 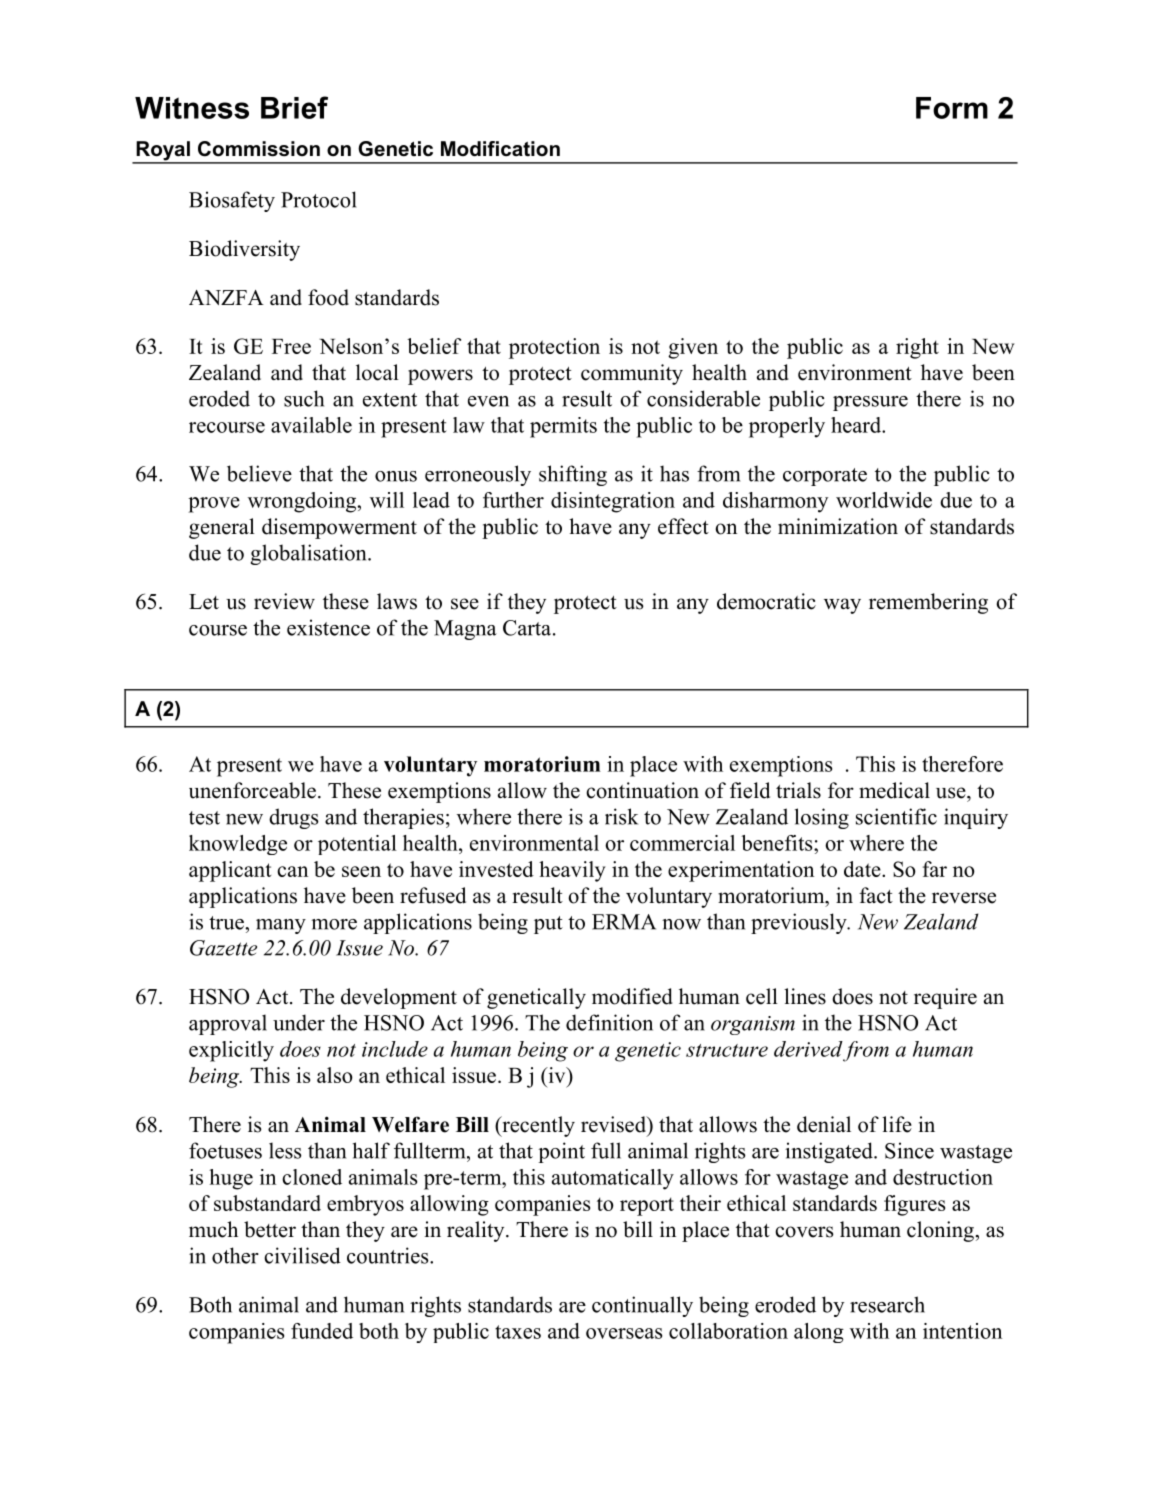 I want to click on permits, so click(x=563, y=427).
